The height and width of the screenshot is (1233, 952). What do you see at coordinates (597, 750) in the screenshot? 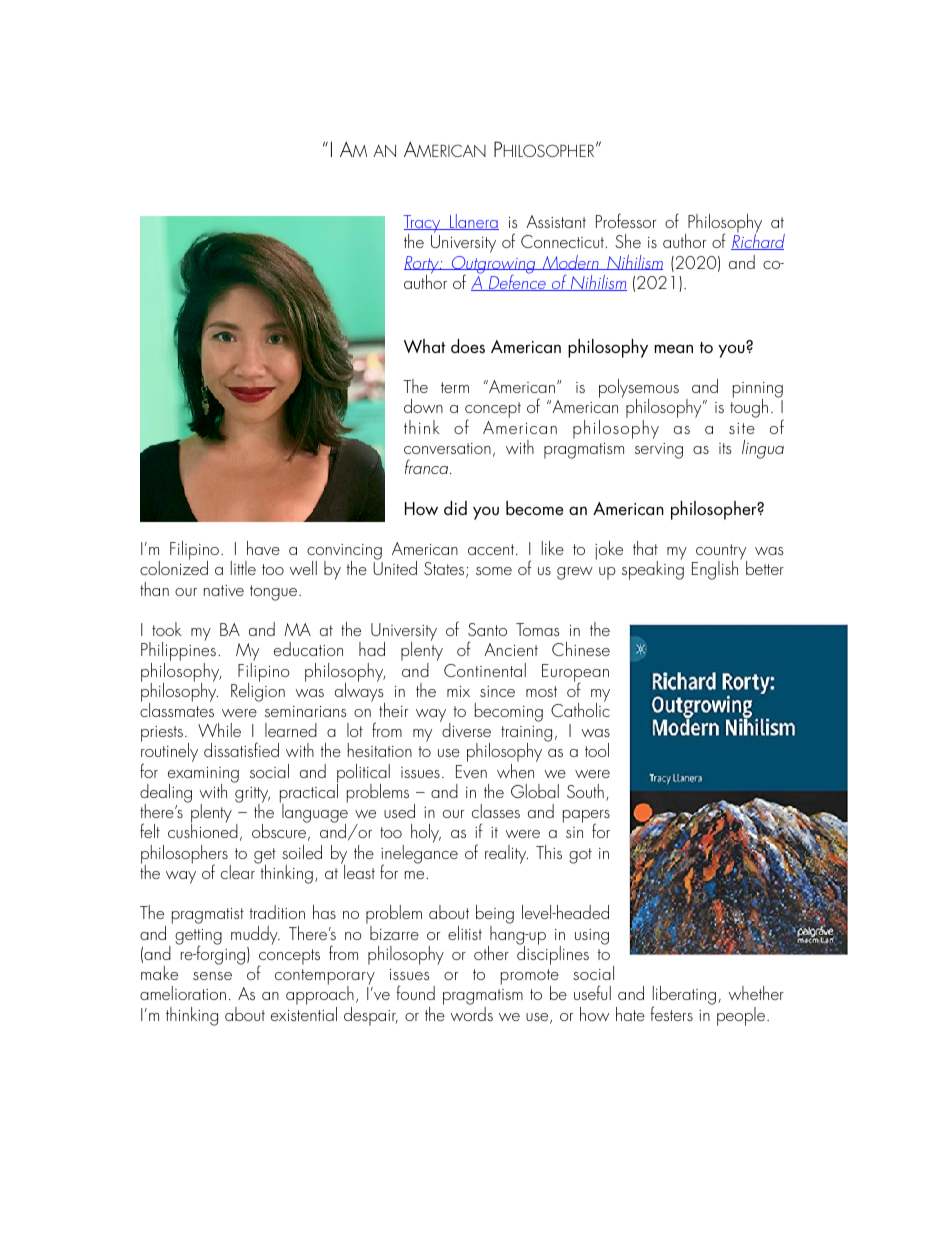
I see `tool` at bounding box center [597, 750].
